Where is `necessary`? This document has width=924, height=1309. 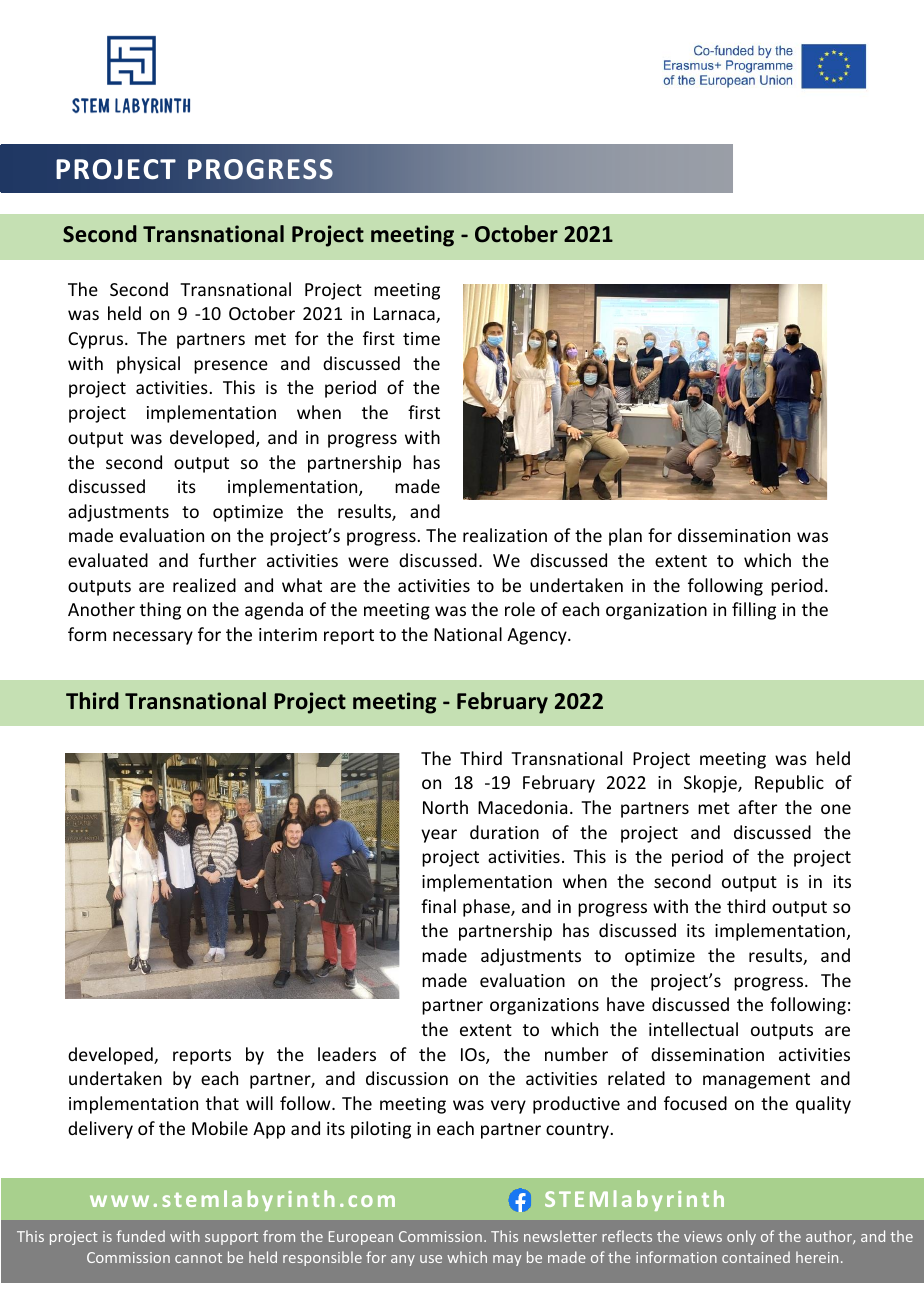
necessary is located at coordinates (153, 638).
